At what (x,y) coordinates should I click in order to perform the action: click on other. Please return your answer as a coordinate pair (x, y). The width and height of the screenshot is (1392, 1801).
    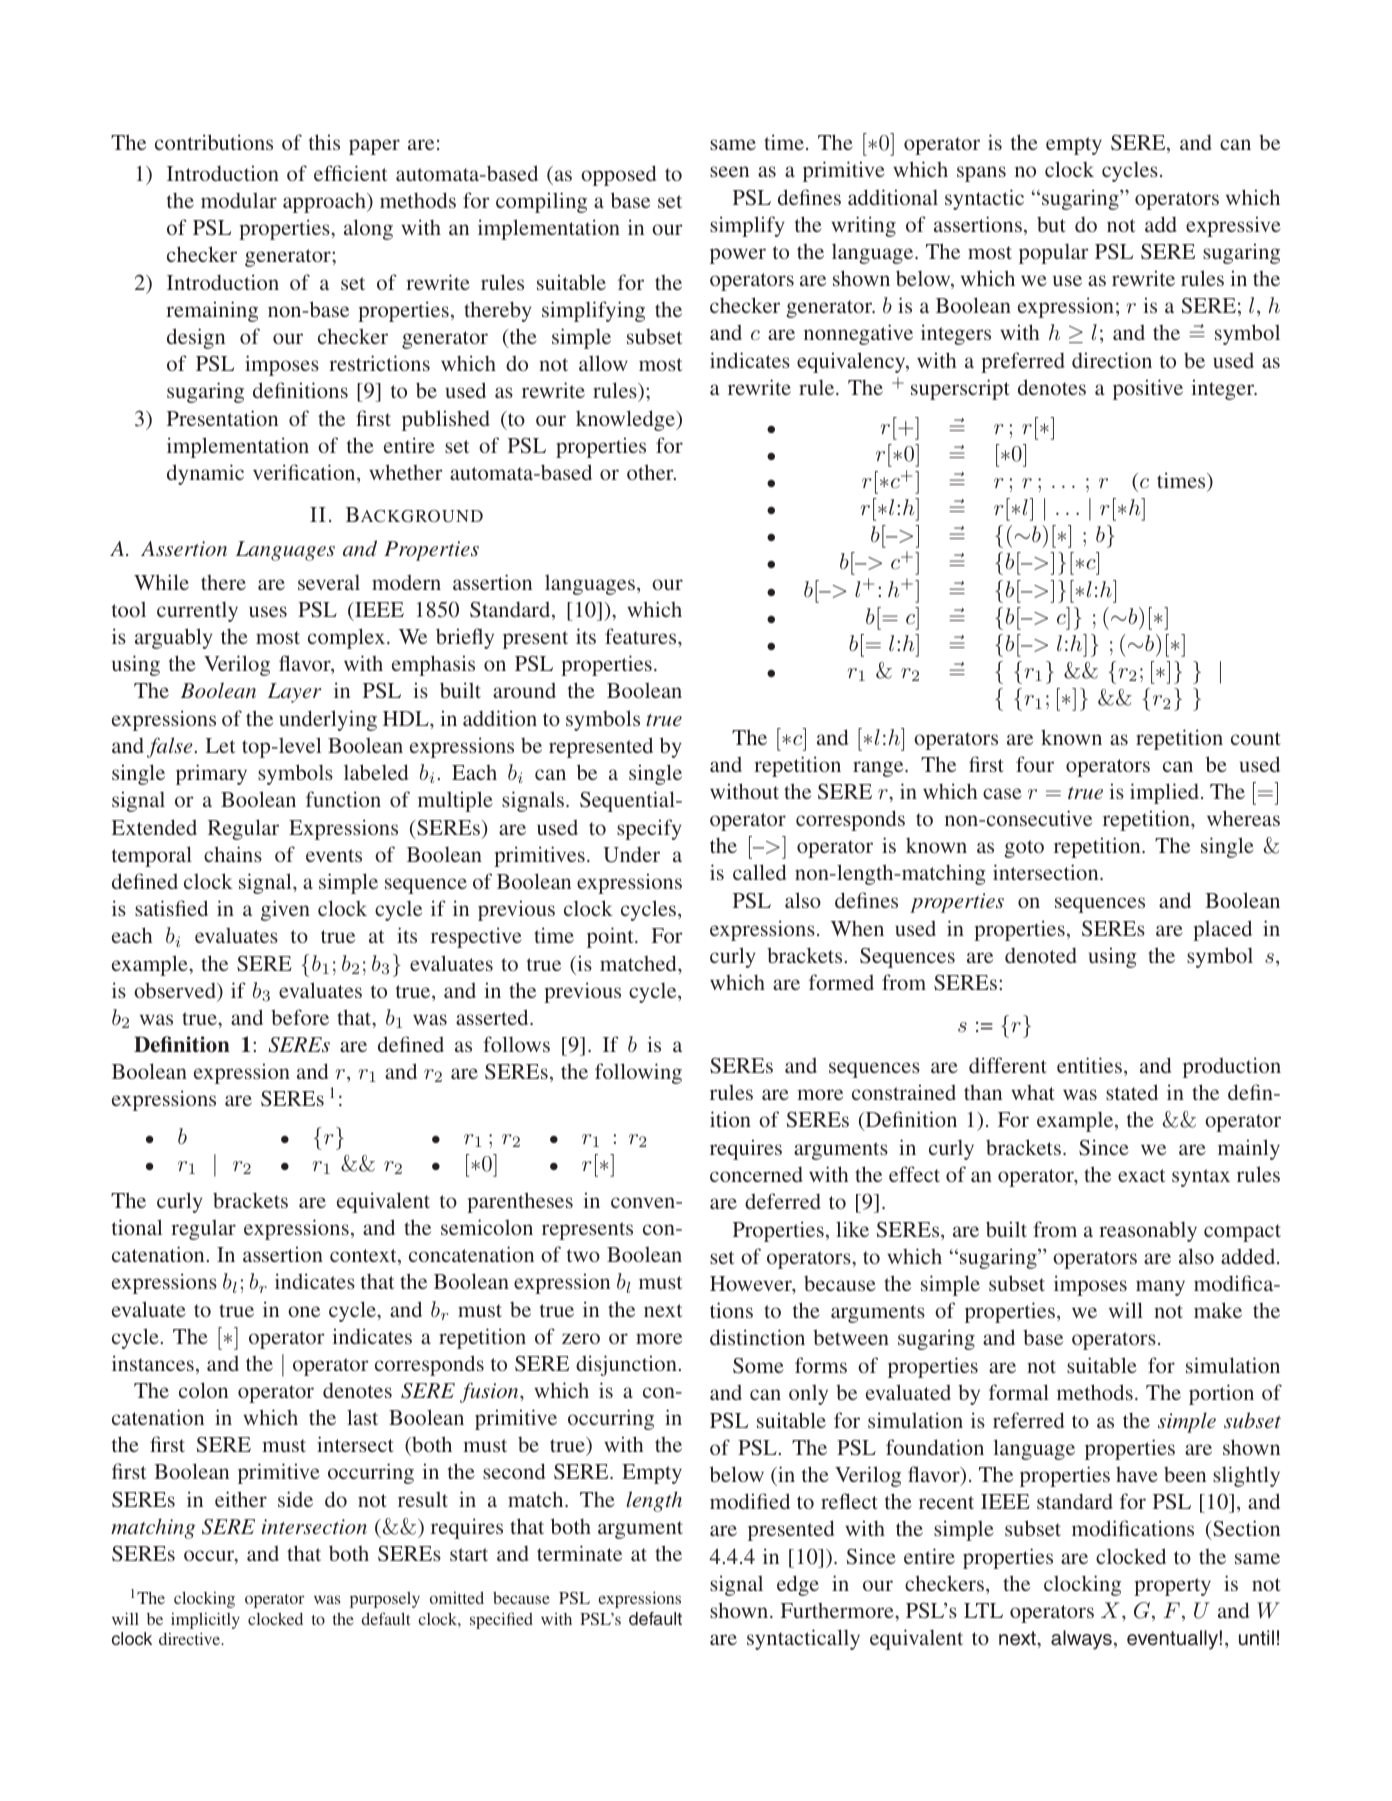
    Looking at the image, I should click on (651, 472).
